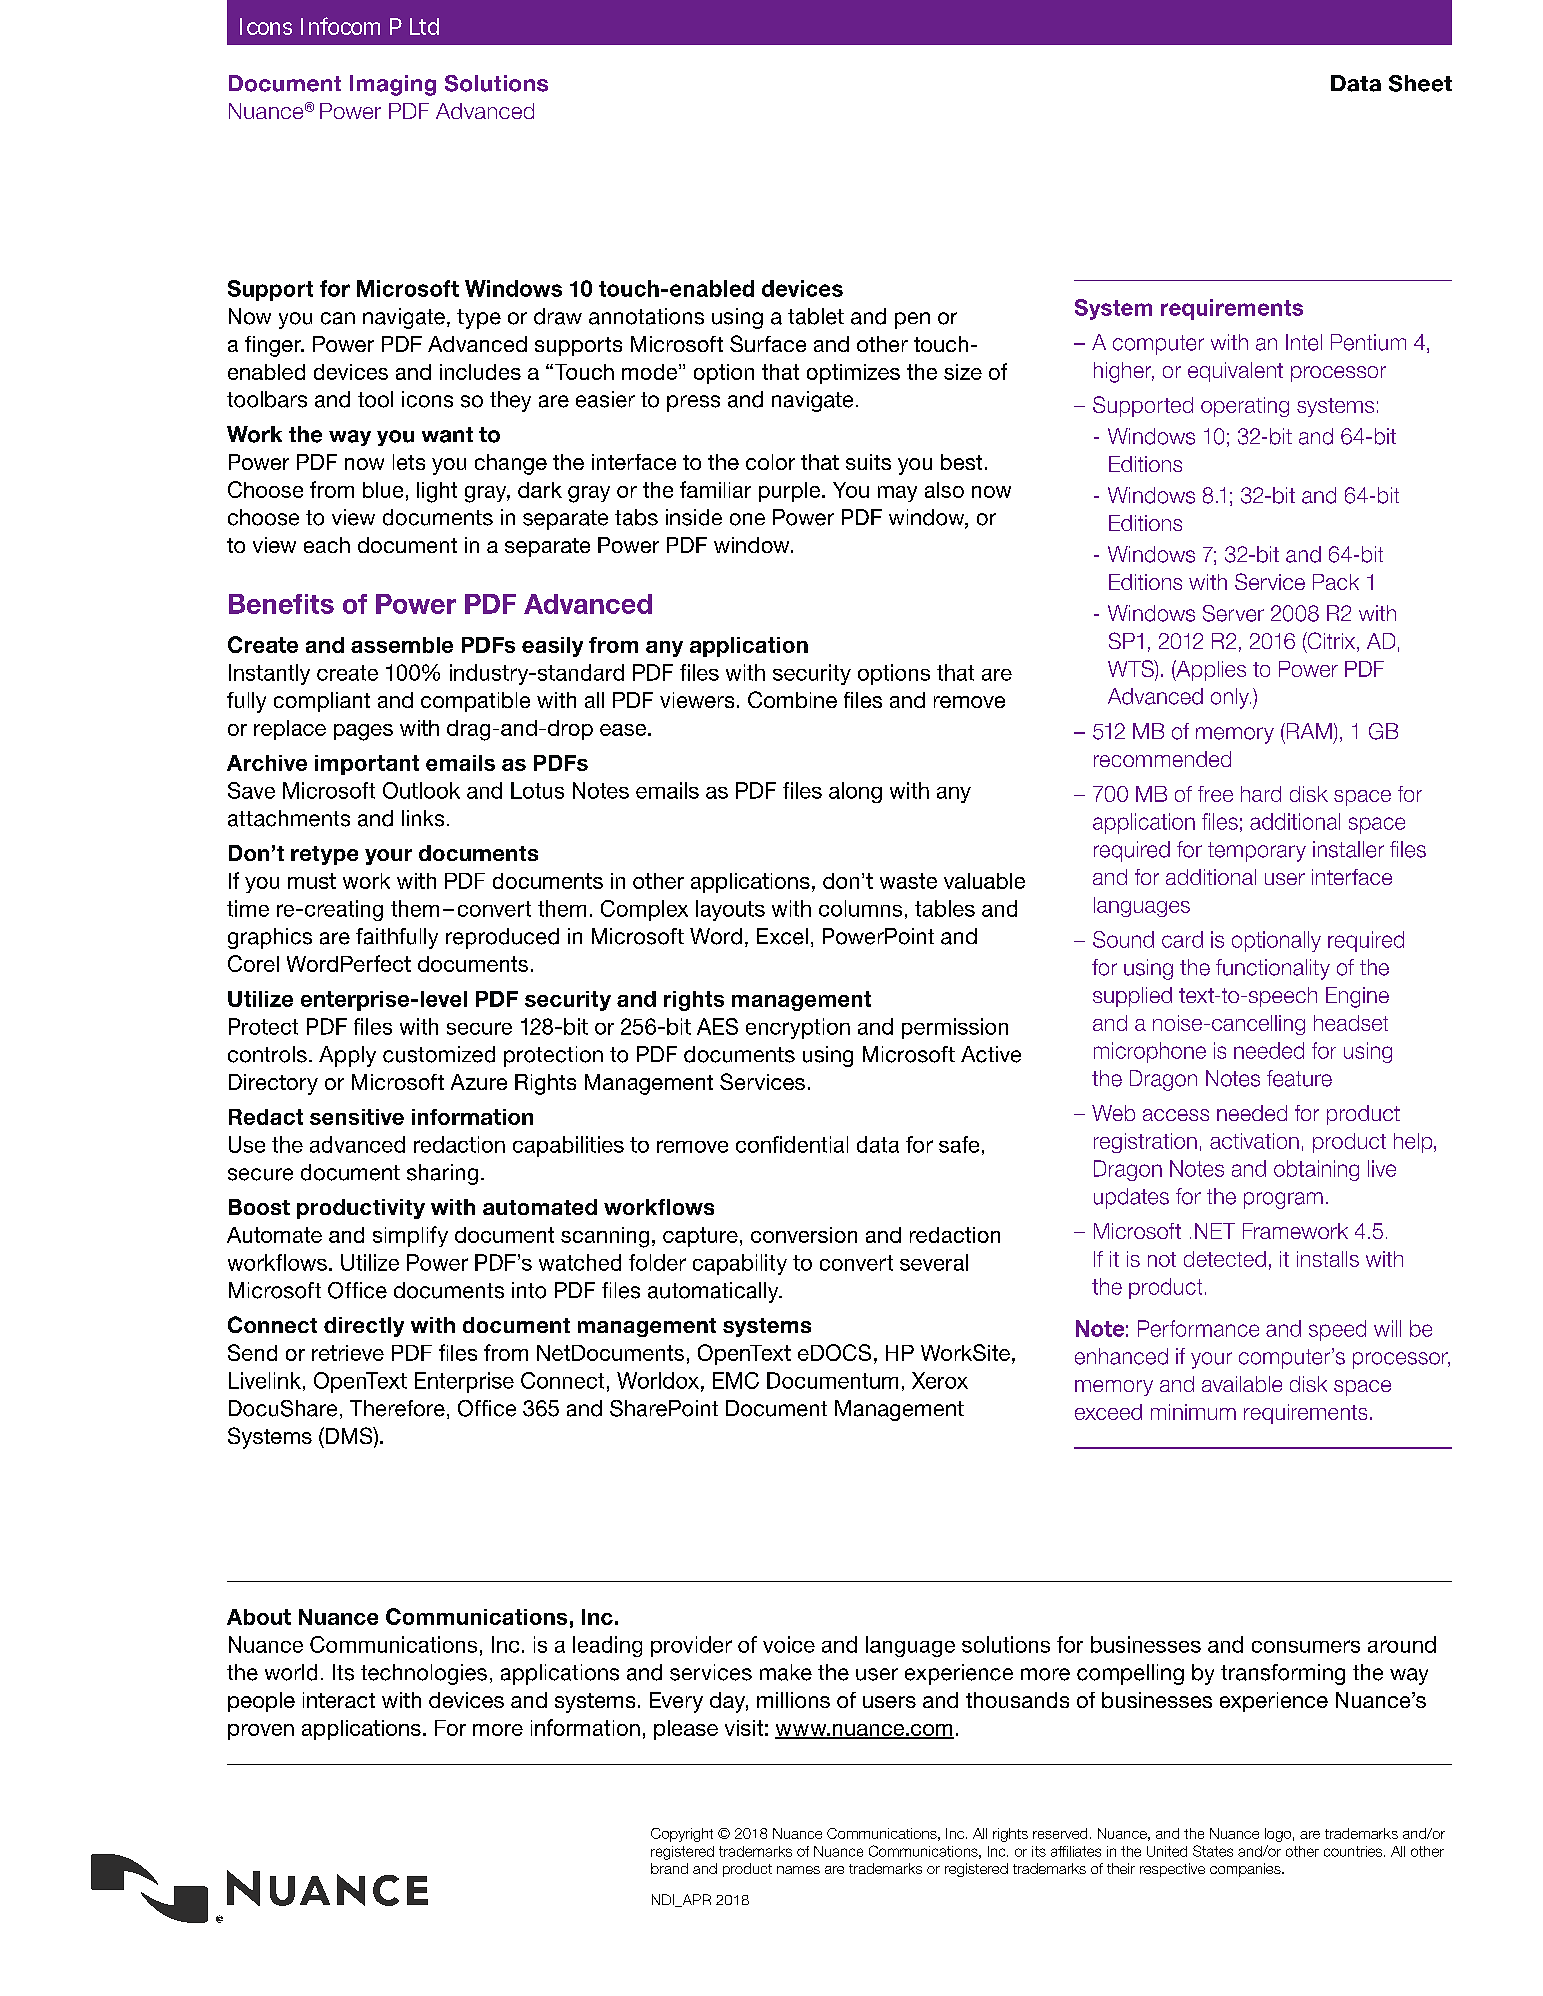 The height and width of the screenshot is (1996, 1543). I want to click on interact, so click(339, 1700).
